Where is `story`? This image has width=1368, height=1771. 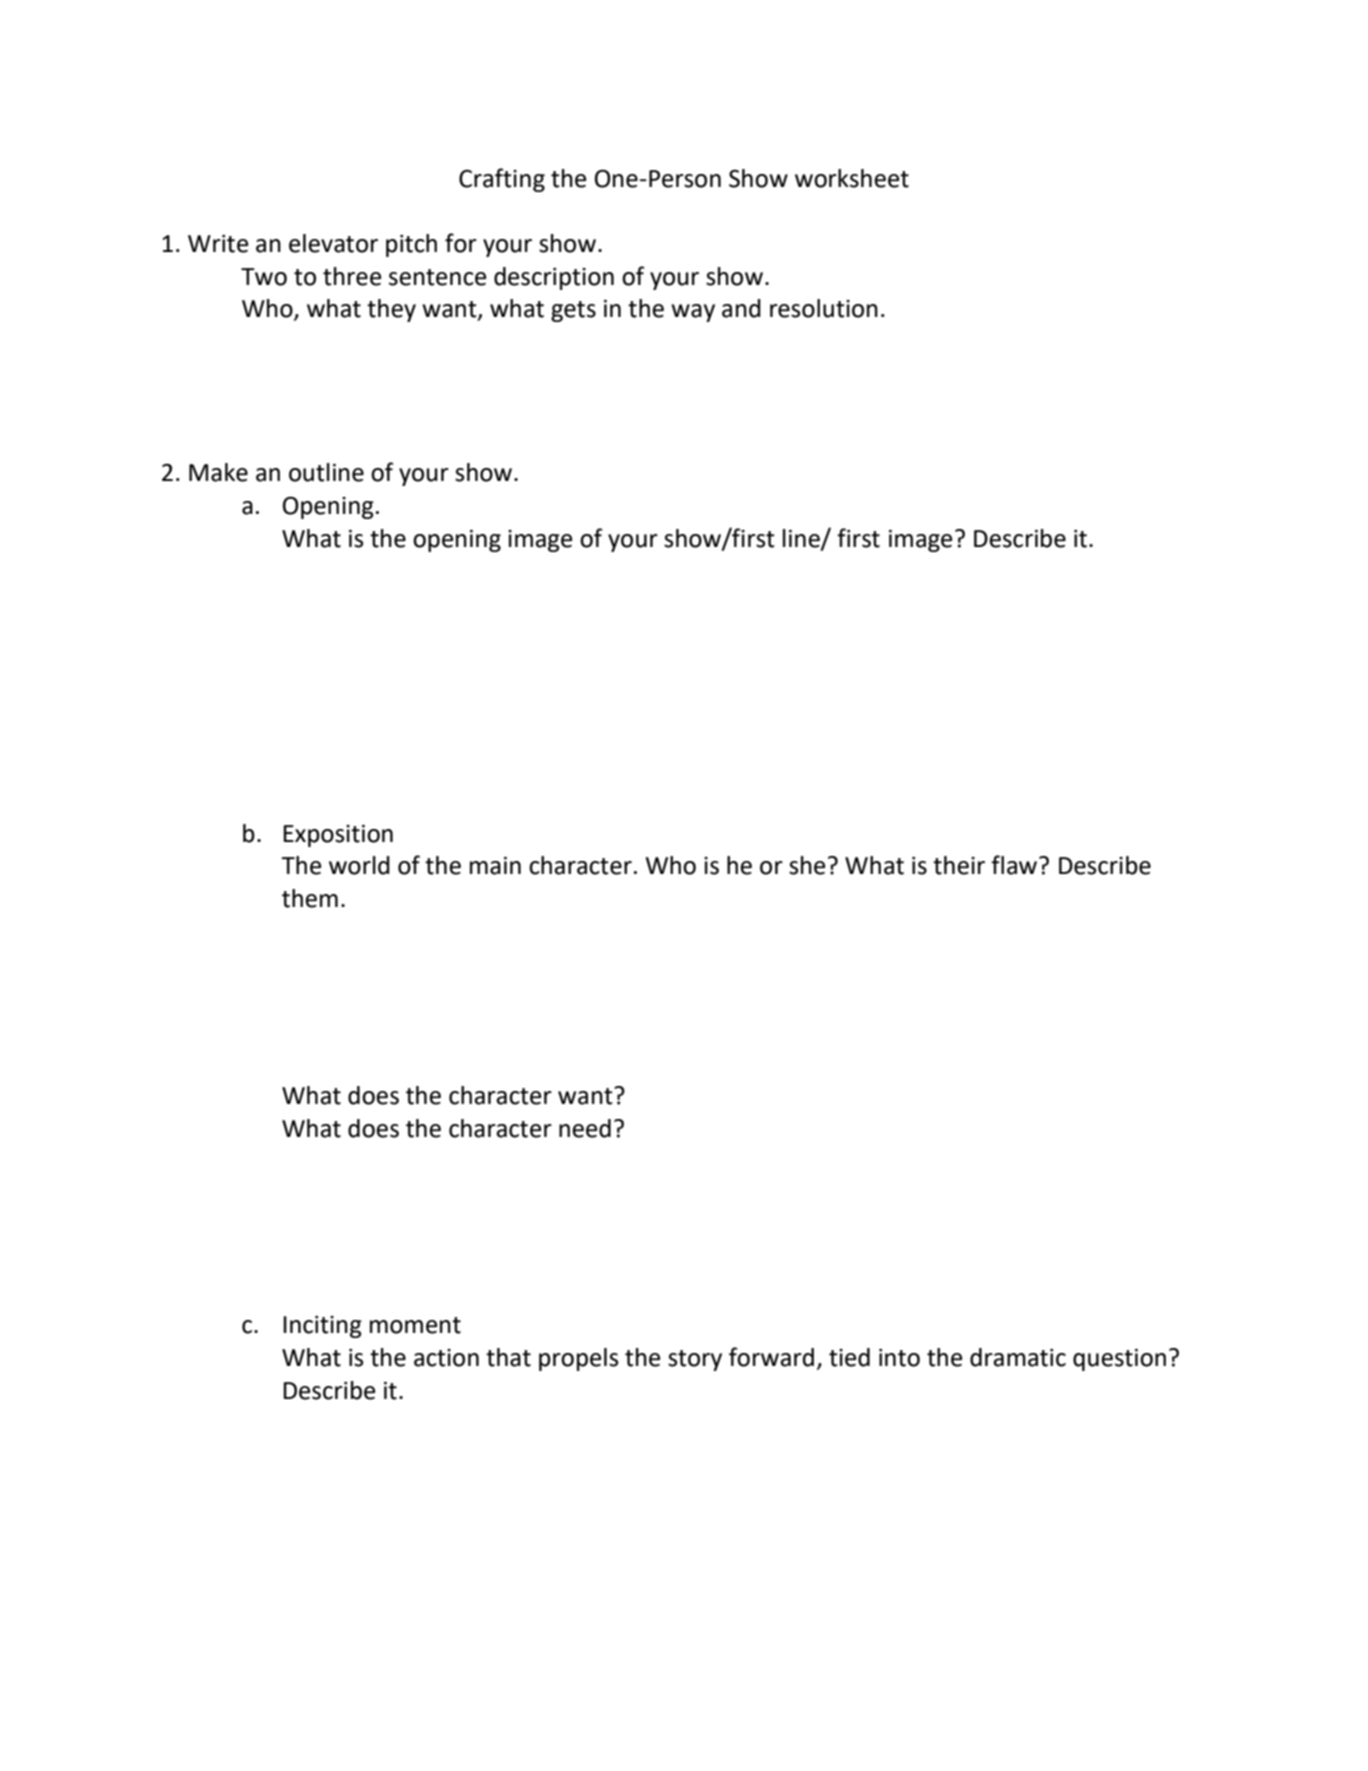
story is located at coordinates (695, 1360).
